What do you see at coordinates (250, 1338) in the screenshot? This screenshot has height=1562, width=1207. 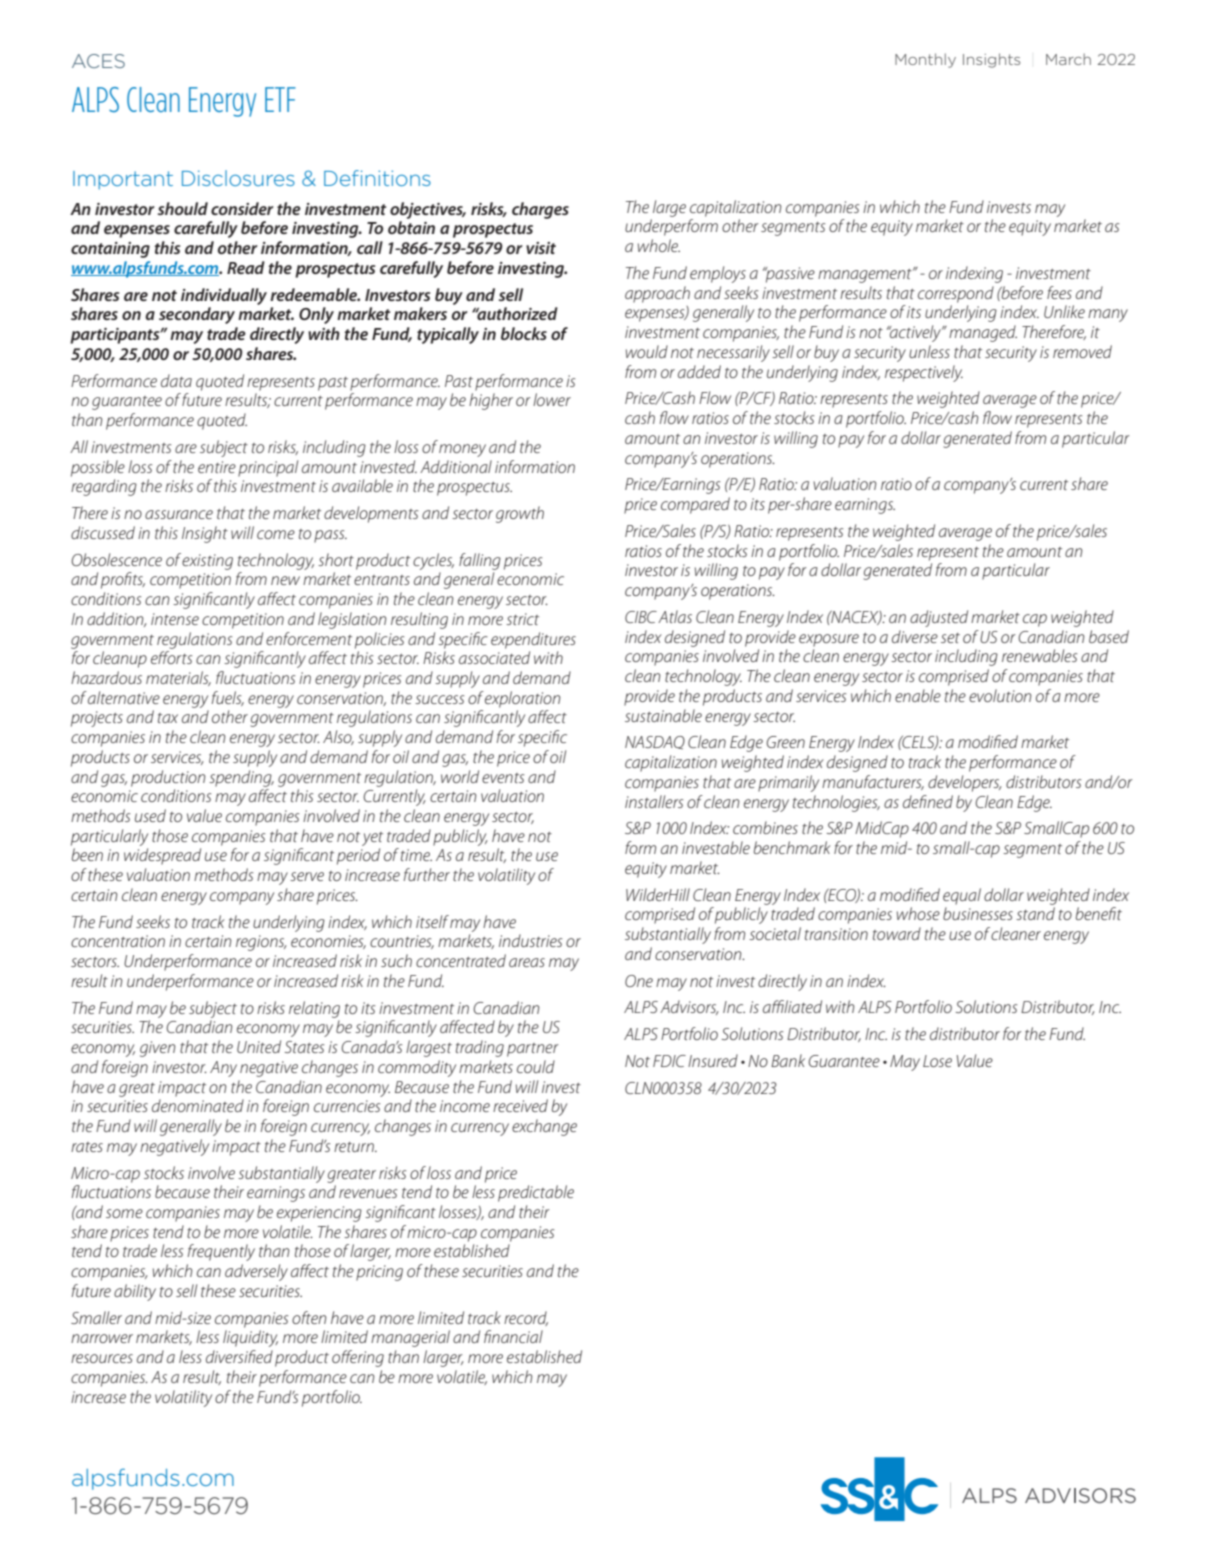 I see `liquidity` at bounding box center [250, 1338].
